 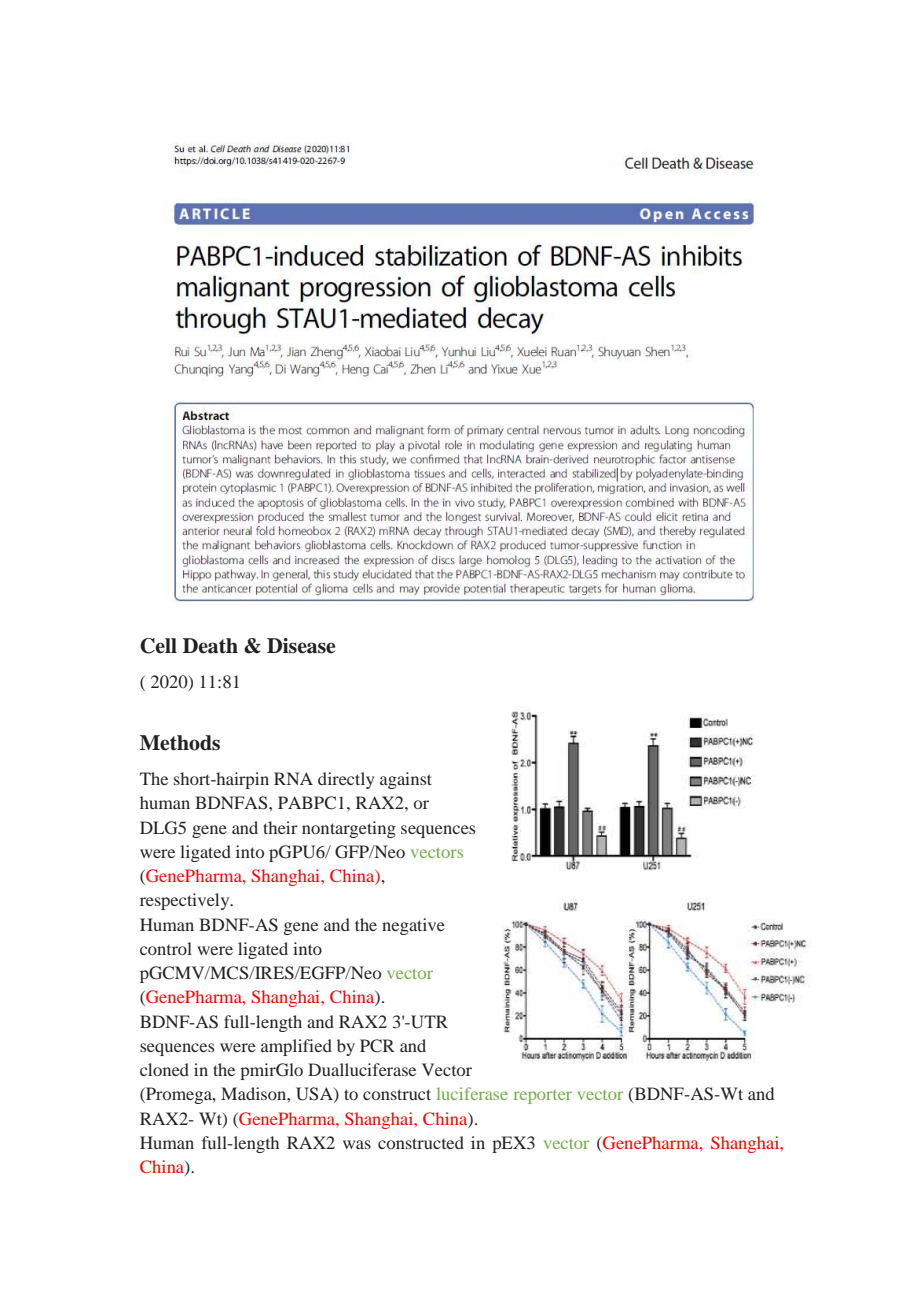 What do you see at coordinates (210, 646) in the screenshot?
I see `Death` at bounding box center [210, 646].
